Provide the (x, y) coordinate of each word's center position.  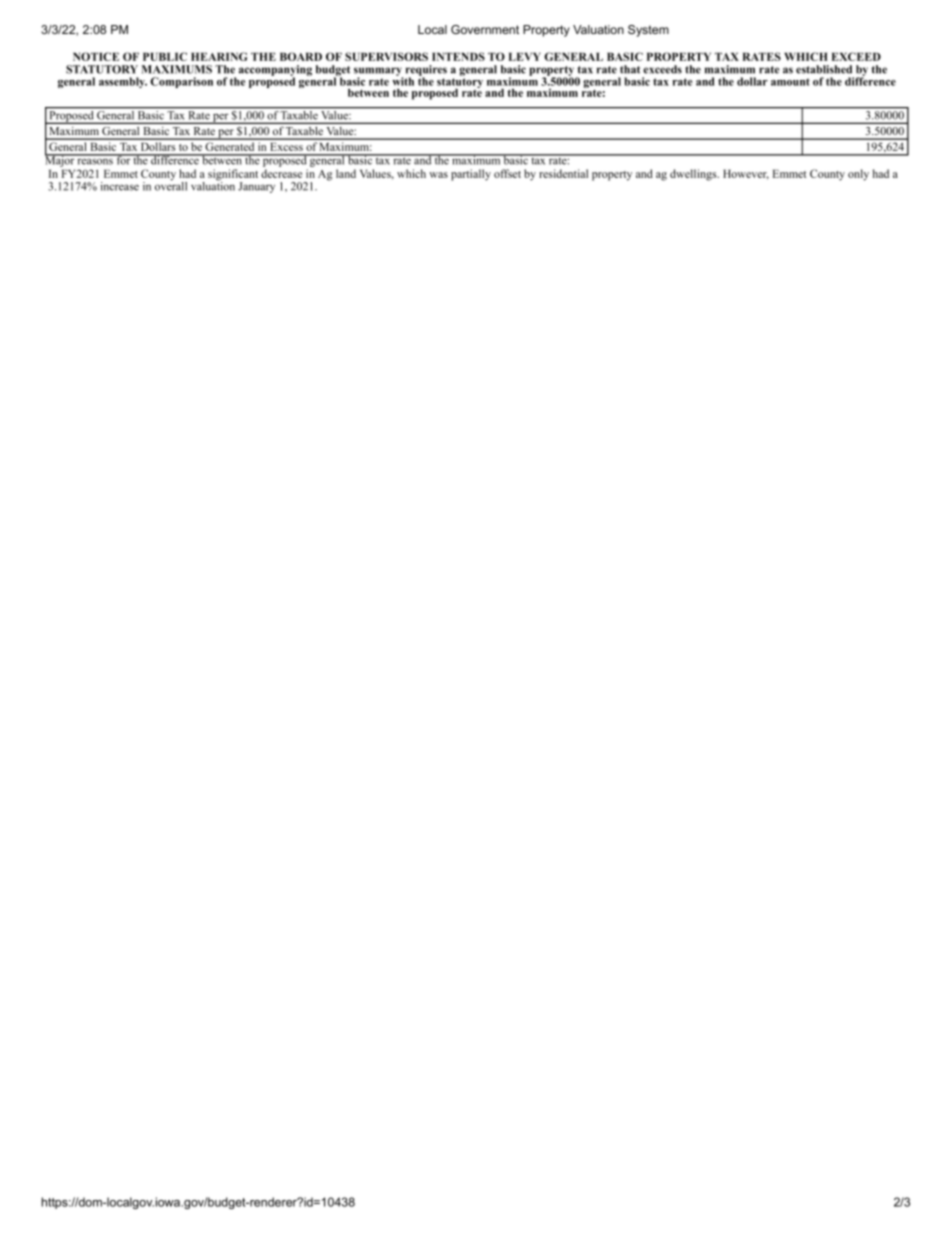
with (403, 80)
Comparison (181, 82)
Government (485, 29)
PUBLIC (165, 56)
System (648, 31)
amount (790, 82)
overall (171, 185)
